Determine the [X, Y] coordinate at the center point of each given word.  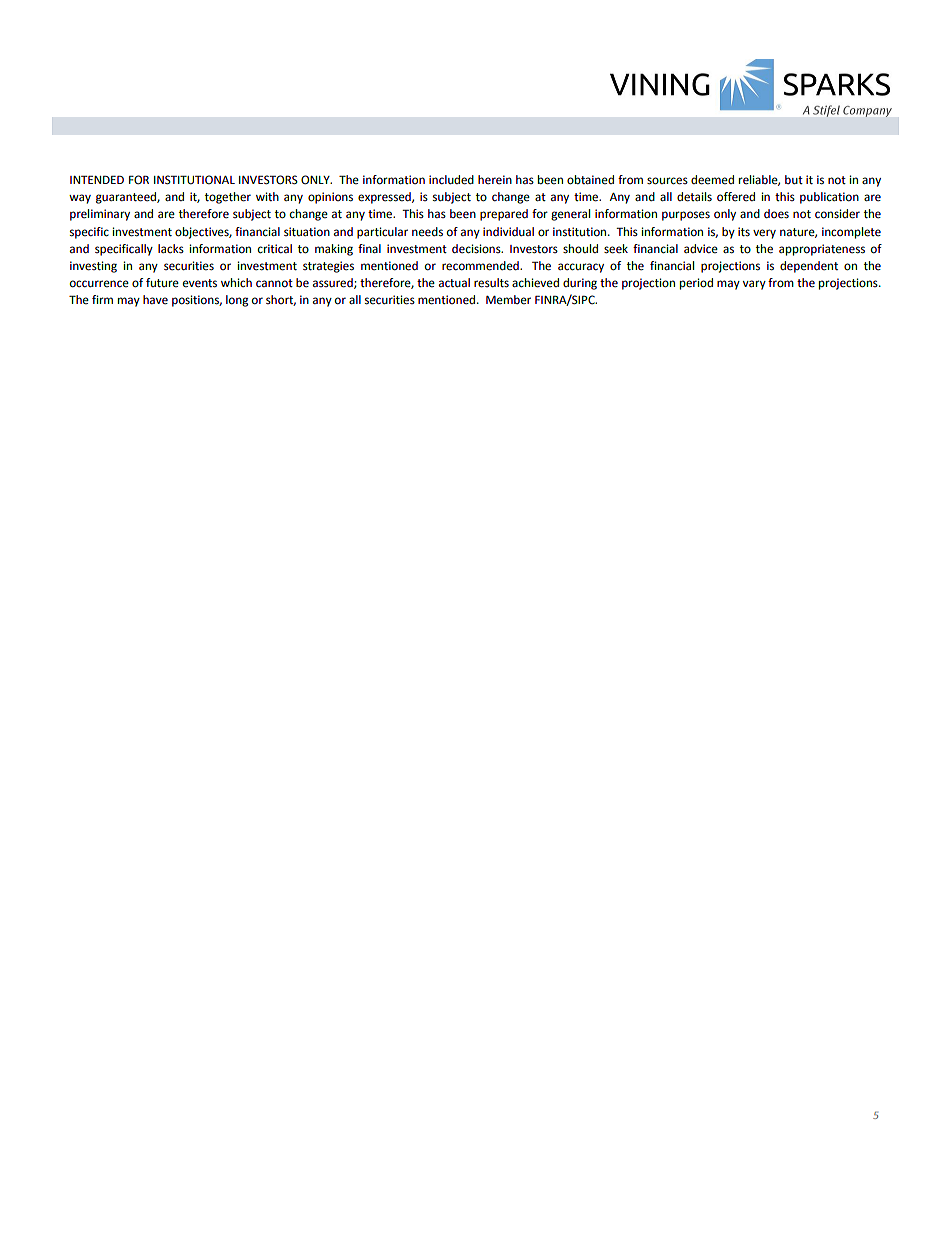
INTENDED [97, 179]
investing [93, 267]
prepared [504, 215]
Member [508, 300]
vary [754, 285]
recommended [481, 266]
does [776, 214]
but [794, 179]
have [155, 300]
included [451, 180]
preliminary [100, 215]
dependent [809, 267]
